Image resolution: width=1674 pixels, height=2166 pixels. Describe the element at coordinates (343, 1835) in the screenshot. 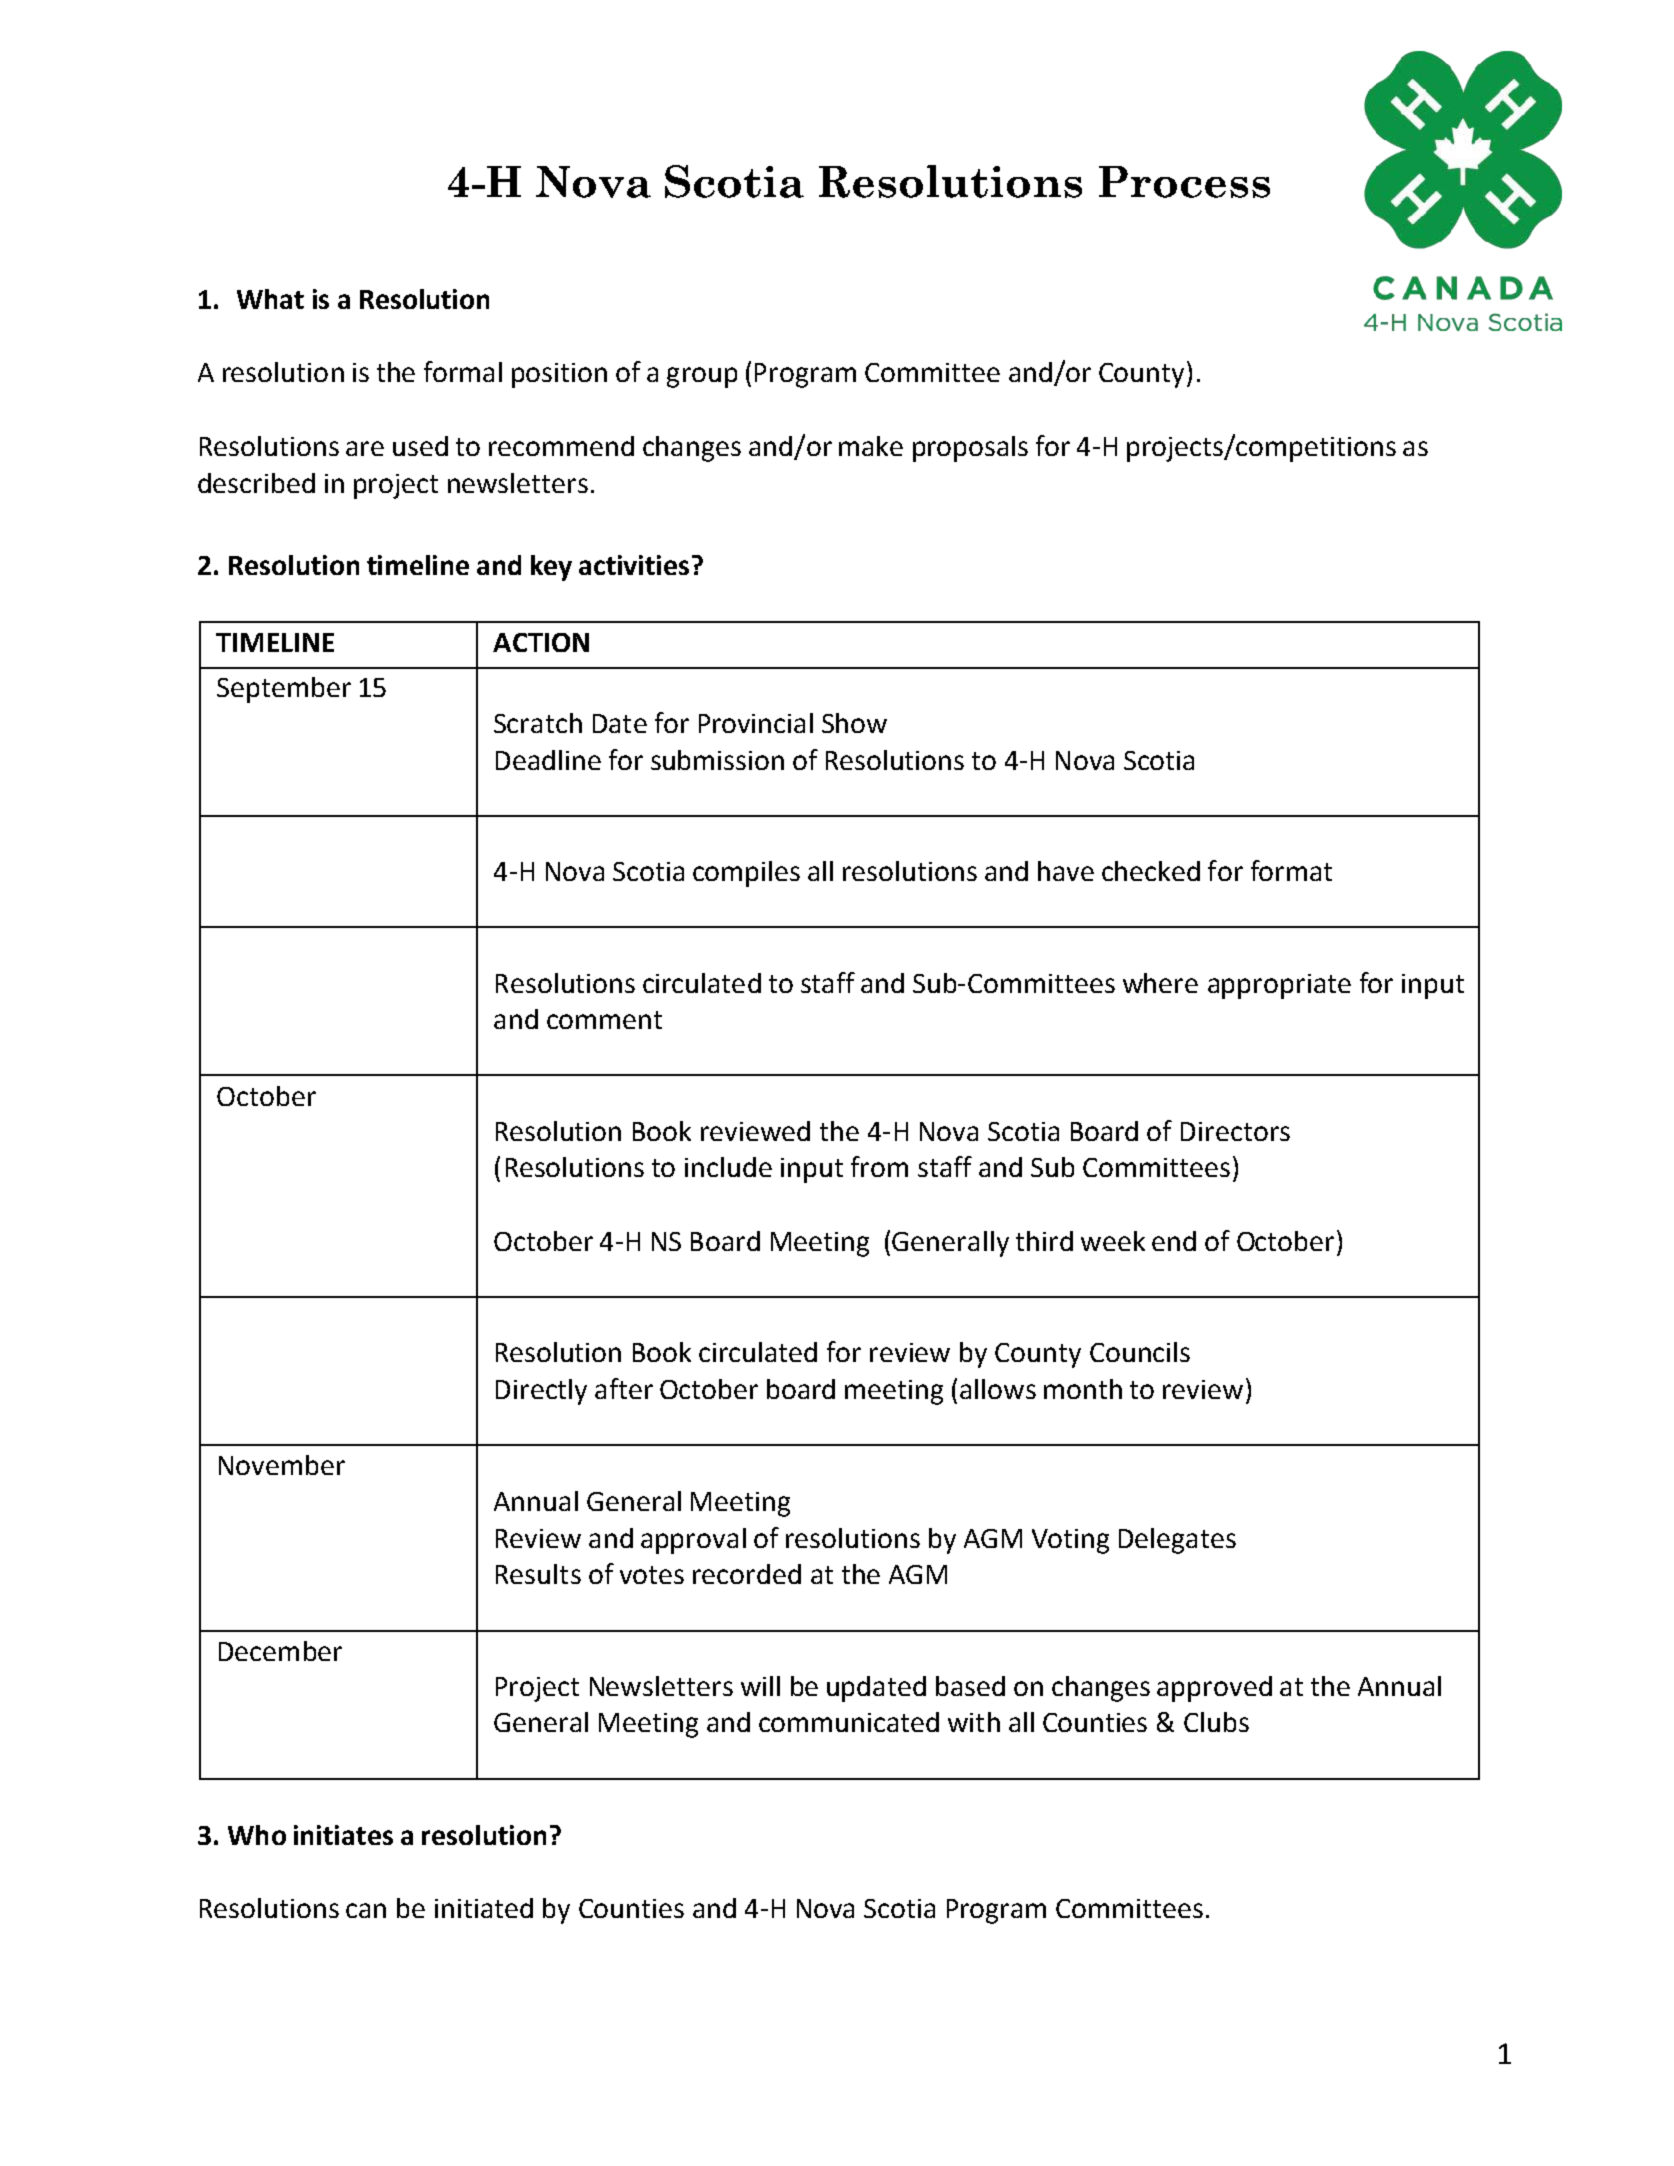

I see `initiates` at that location.
